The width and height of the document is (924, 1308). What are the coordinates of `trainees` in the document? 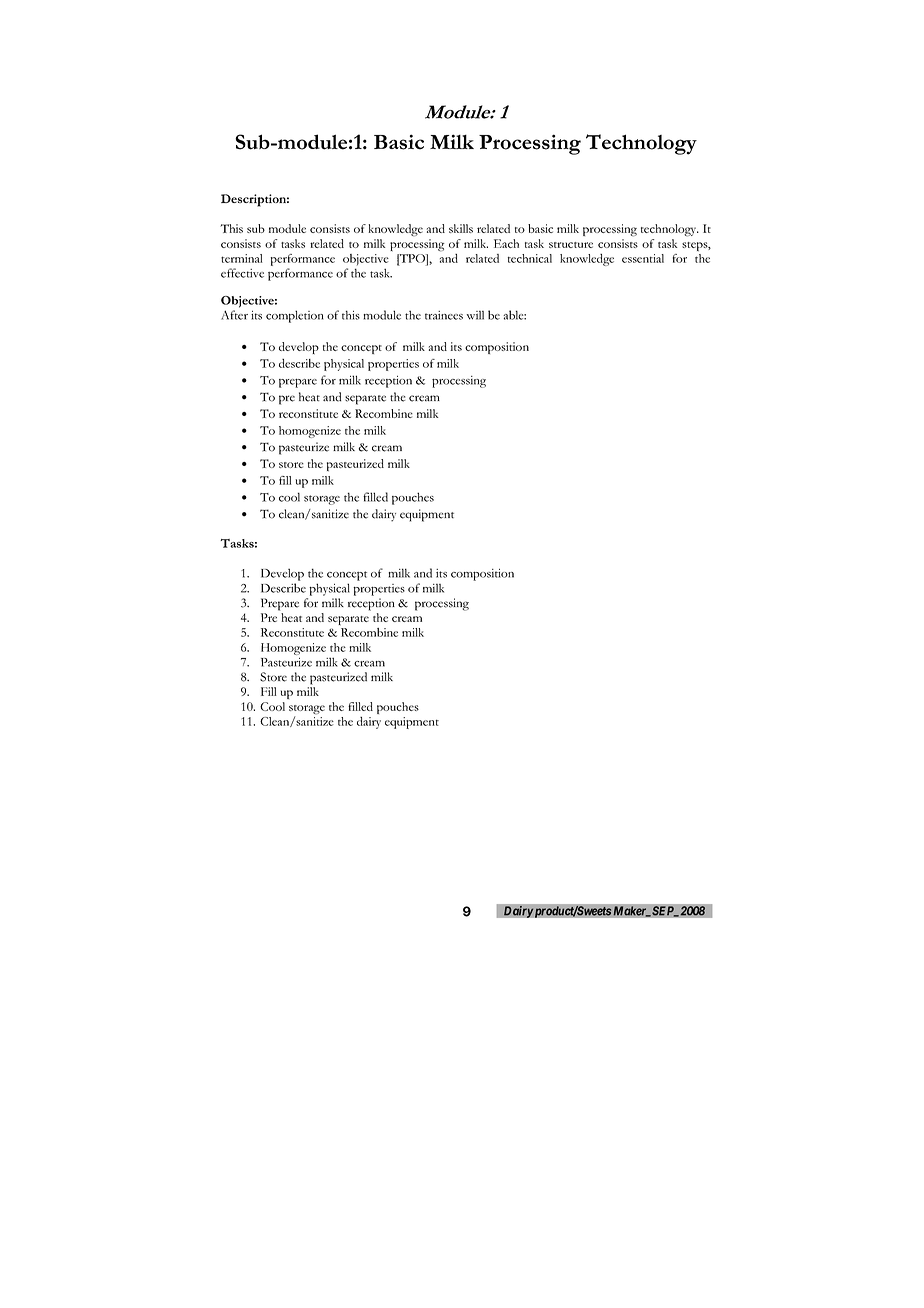 It's located at (444, 315).
